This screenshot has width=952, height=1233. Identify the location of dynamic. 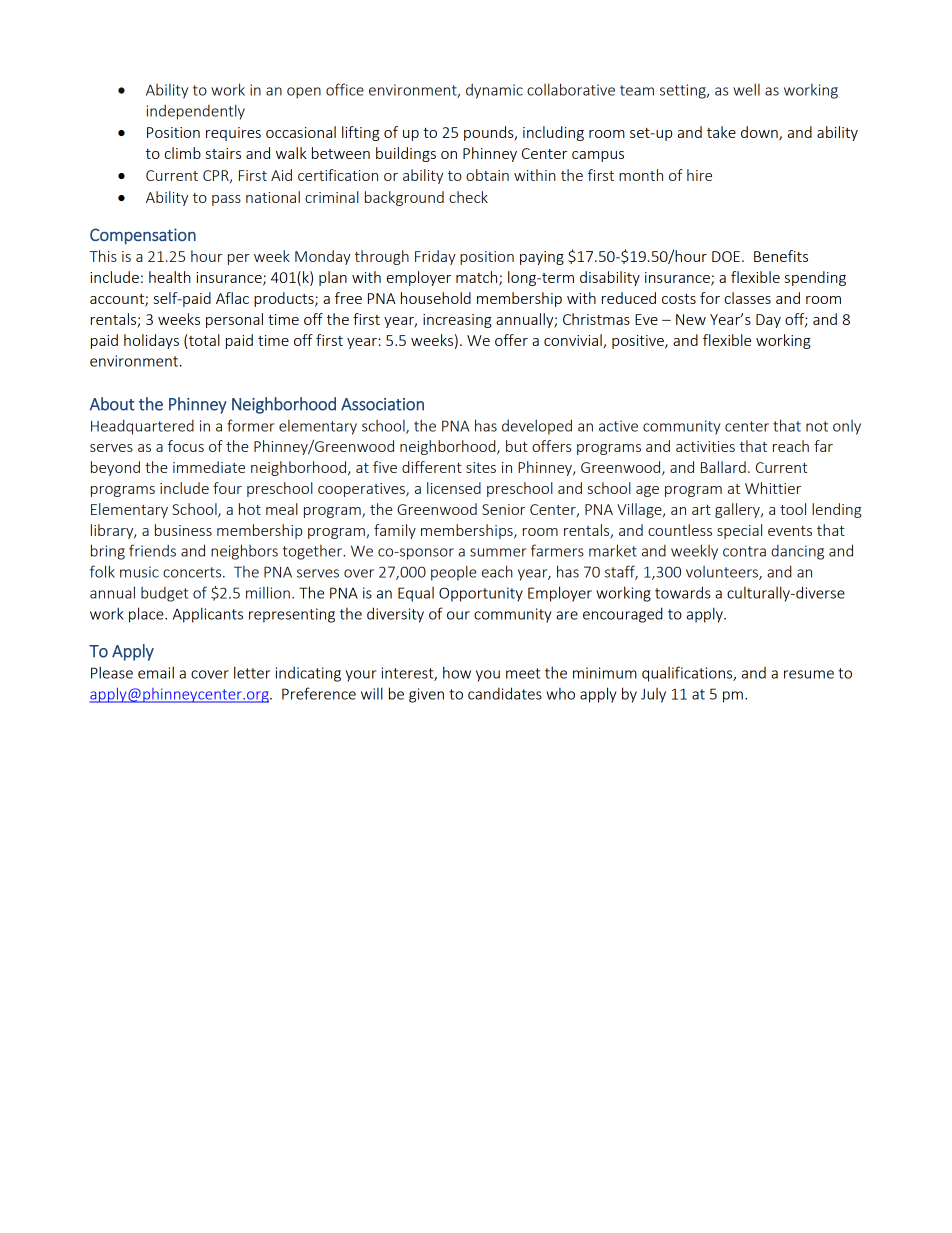
(494, 91).
